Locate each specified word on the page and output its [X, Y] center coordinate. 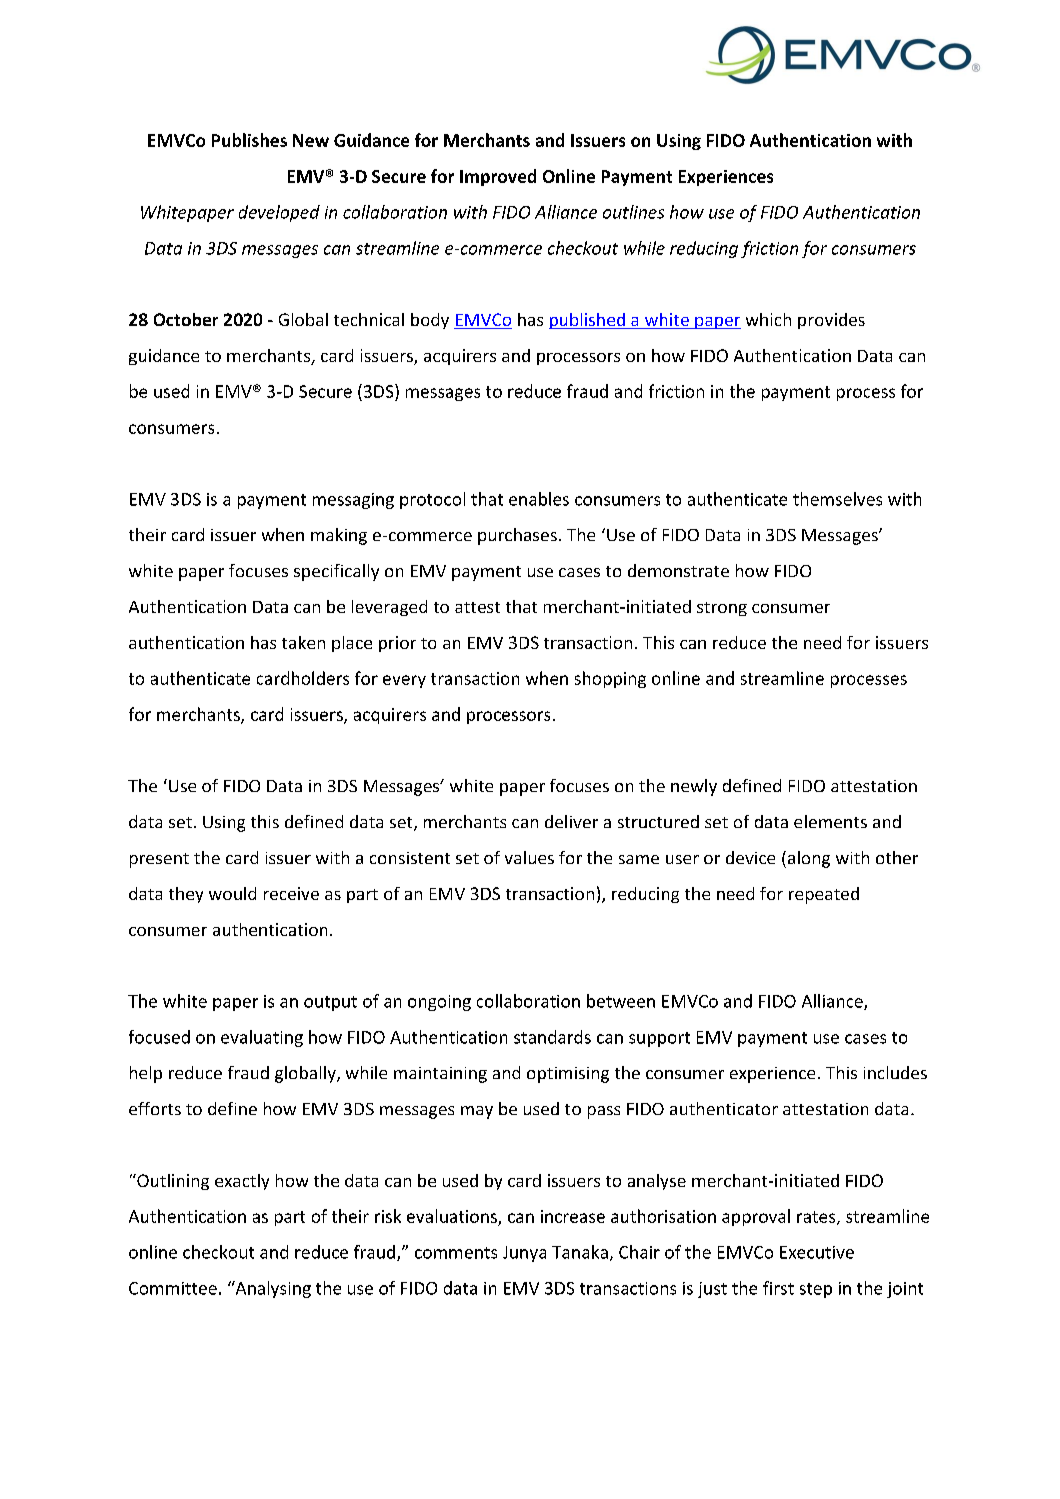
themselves [837, 499]
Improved [498, 177]
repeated [824, 895]
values [529, 857]
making [339, 536]
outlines [633, 212]
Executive [817, 1252]
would [232, 893]
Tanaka [580, 1252]
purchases [517, 536]
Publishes [249, 140]
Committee [173, 1288]
